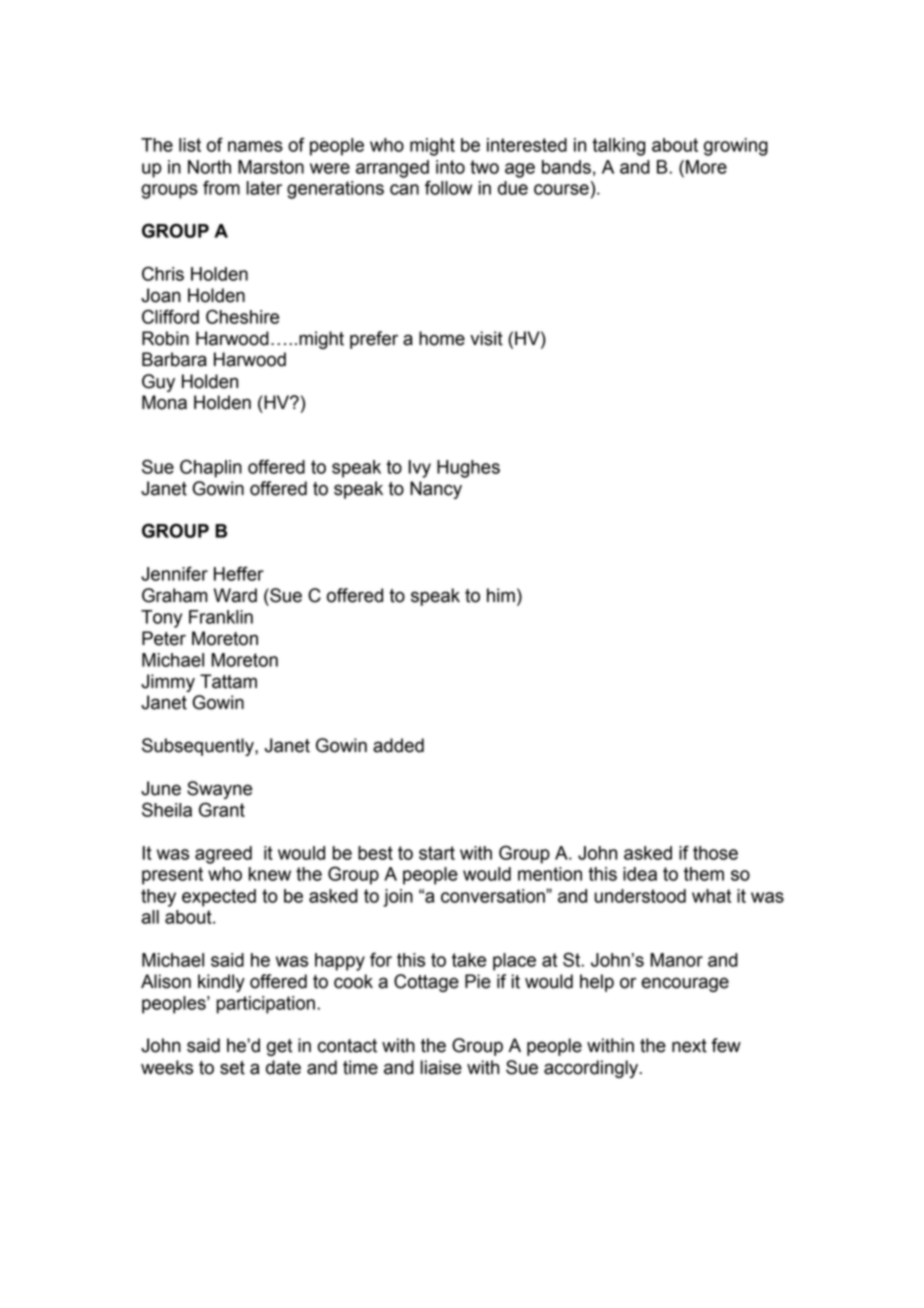 Image resolution: width=924 pixels, height=1308 pixels. Describe the element at coordinates (501, 595) in the screenshot. I see `him` at that location.
